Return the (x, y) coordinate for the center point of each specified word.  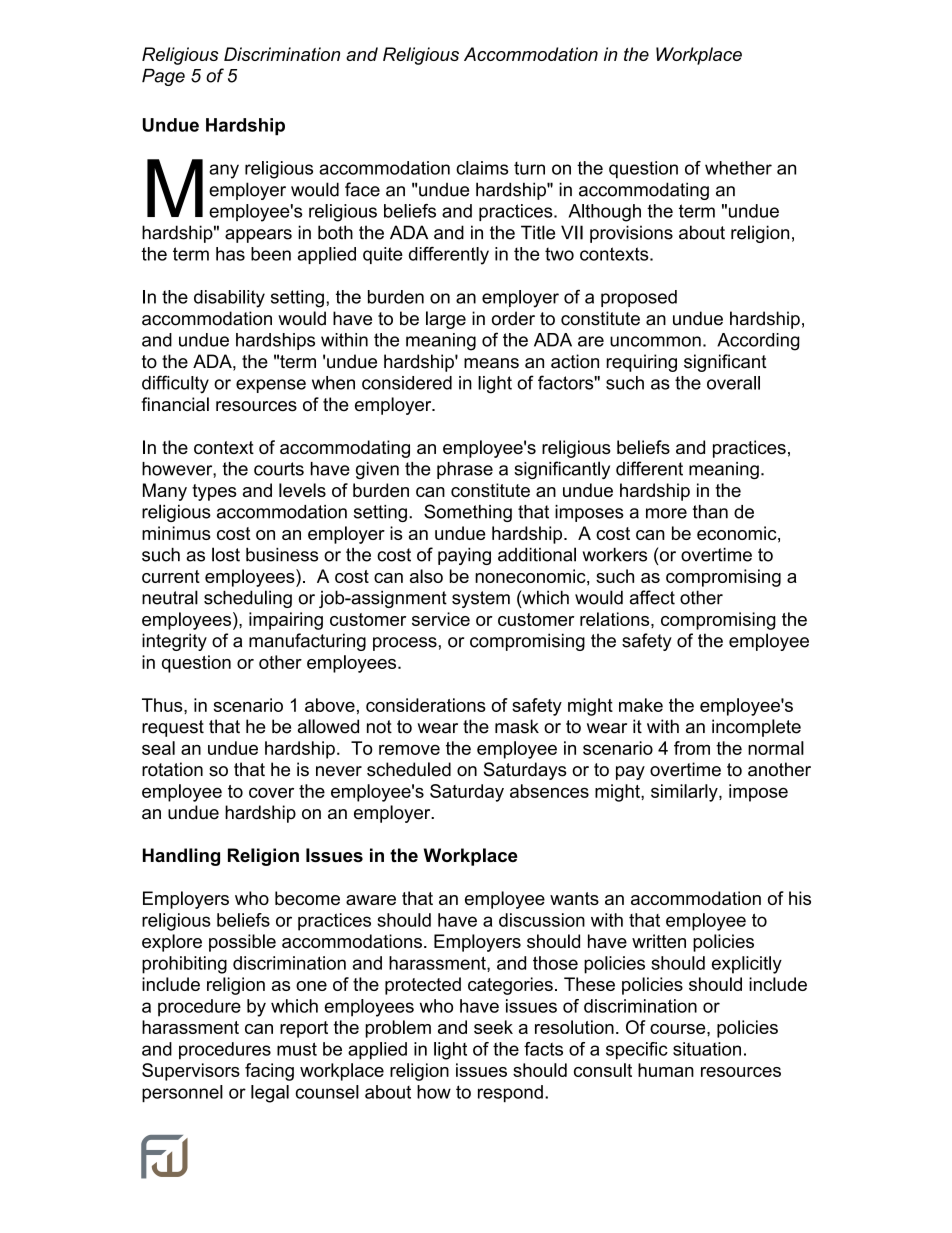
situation (707, 1049)
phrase (465, 470)
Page (163, 77)
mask (517, 726)
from (692, 748)
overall (733, 383)
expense (271, 386)
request (173, 728)
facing (269, 1072)
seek (493, 1027)
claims (482, 168)
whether (738, 168)
